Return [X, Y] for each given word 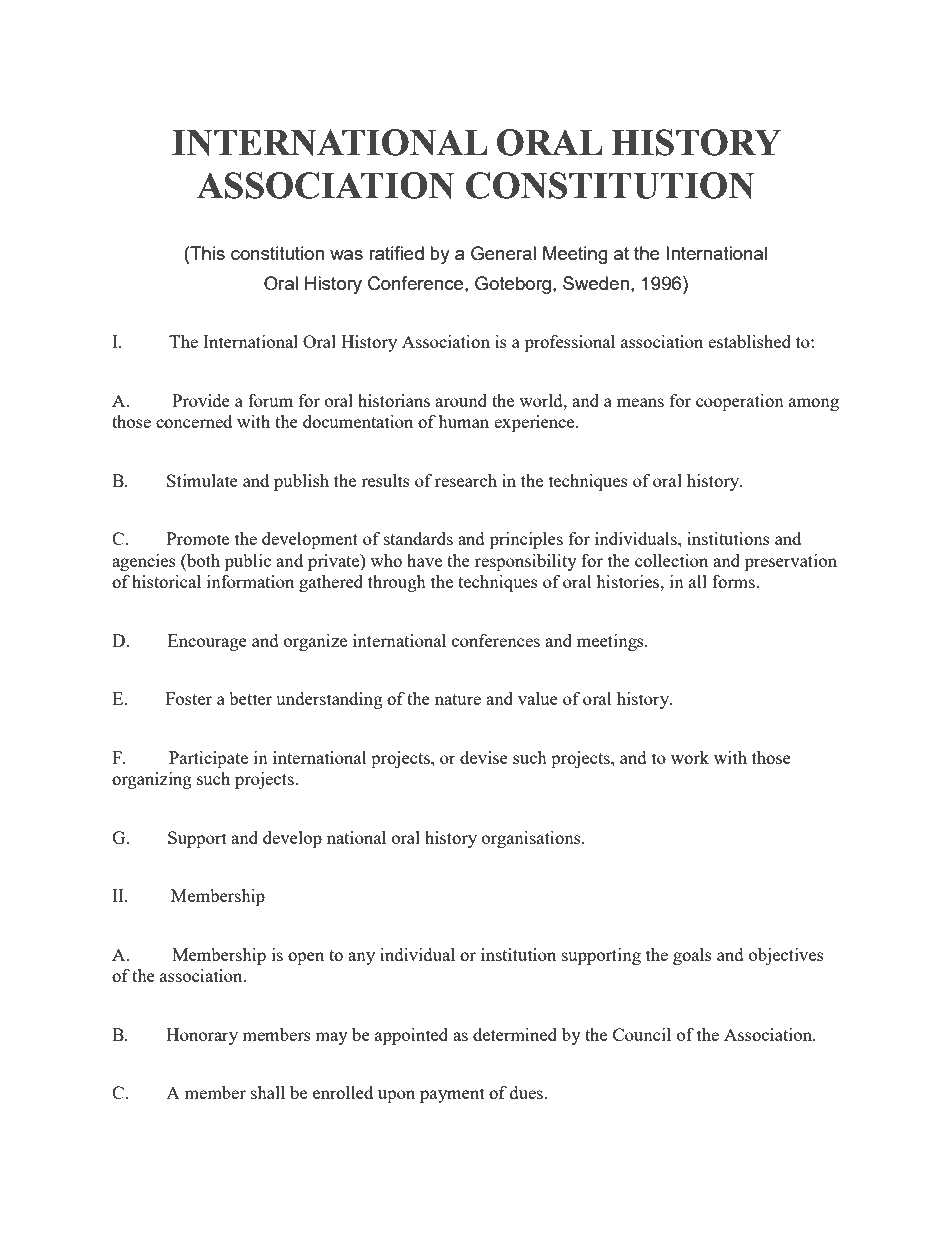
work [690, 757]
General [503, 253]
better [250, 698]
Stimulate [202, 480]
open [306, 958]
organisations [532, 839]
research [466, 480]
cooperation [740, 402]
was [346, 255]
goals [692, 956]
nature [458, 699]
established [749, 341]
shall [268, 1092]
